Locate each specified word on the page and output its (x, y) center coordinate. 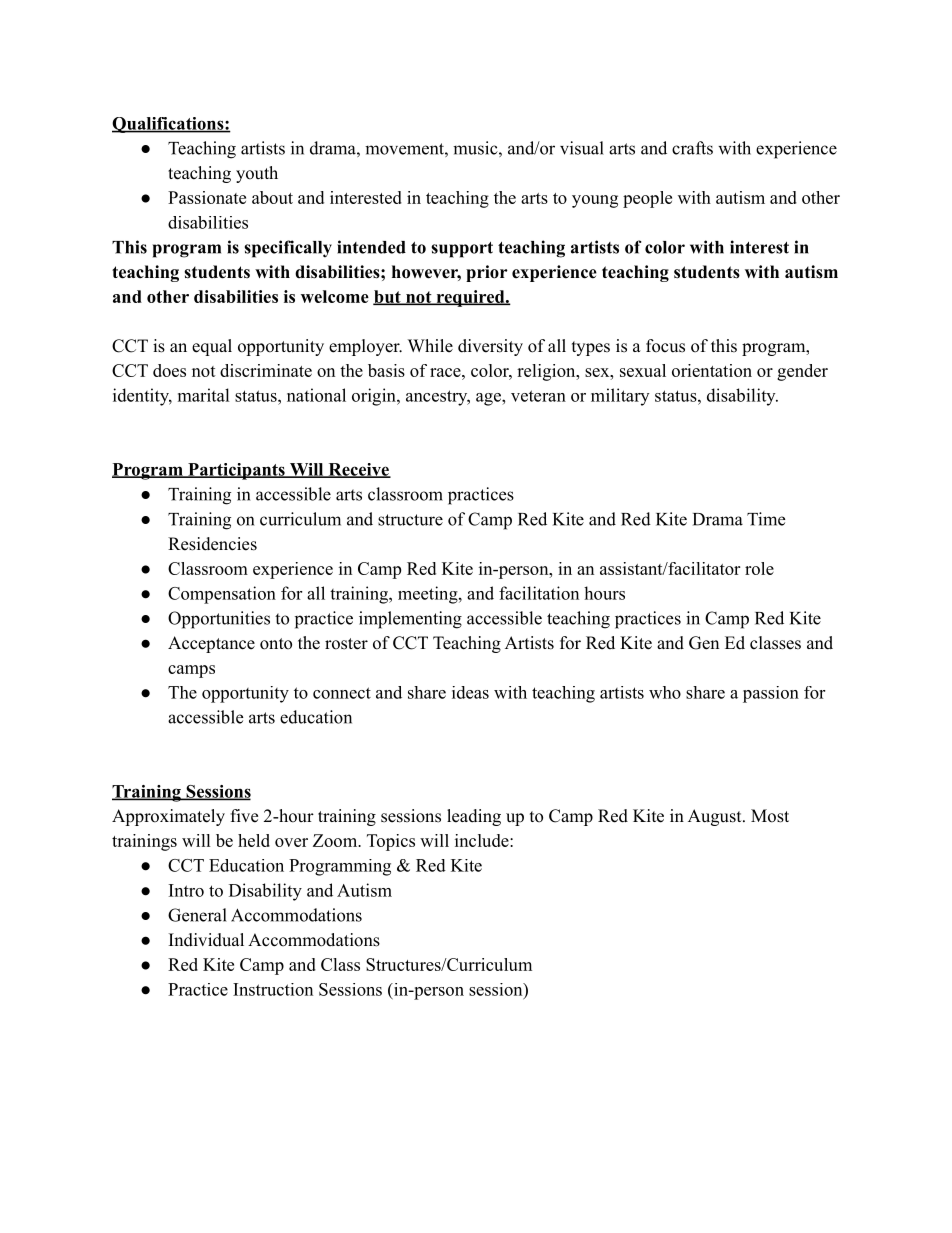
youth (257, 174)
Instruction (273, 989)
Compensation (222, 595)
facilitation (539, 593)
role (759, 568)
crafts (692, 148)
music (475, 148)
